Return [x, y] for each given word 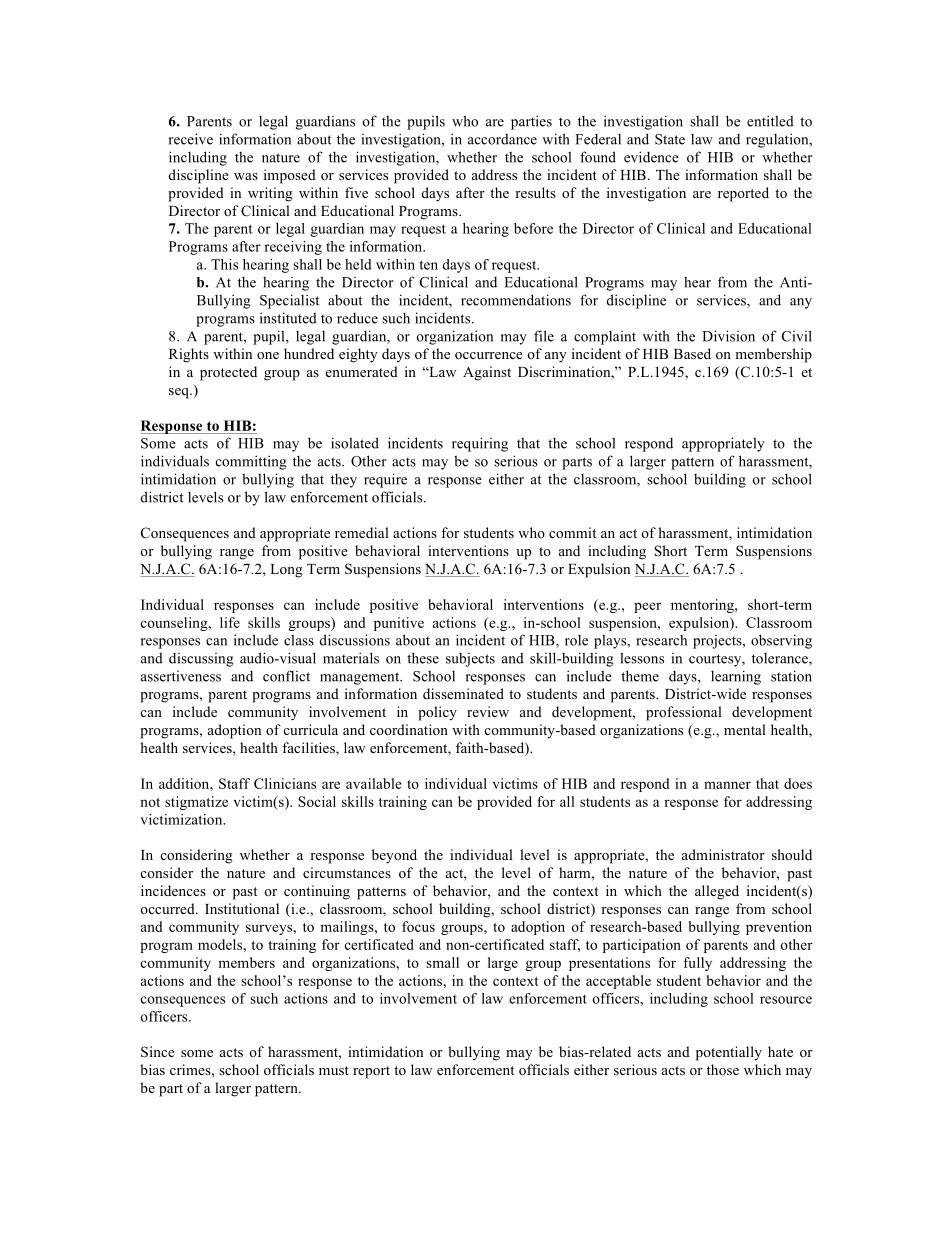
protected [228, 373]
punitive [399, 624]
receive [191, 139]
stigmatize [196, 803]
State [670, 139]
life [230, 622]
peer [647, 607]
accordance [502, 139]
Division [728, 336]
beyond [394, 856]
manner [727, 785]
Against [487, 373]
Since [158, 1052]
